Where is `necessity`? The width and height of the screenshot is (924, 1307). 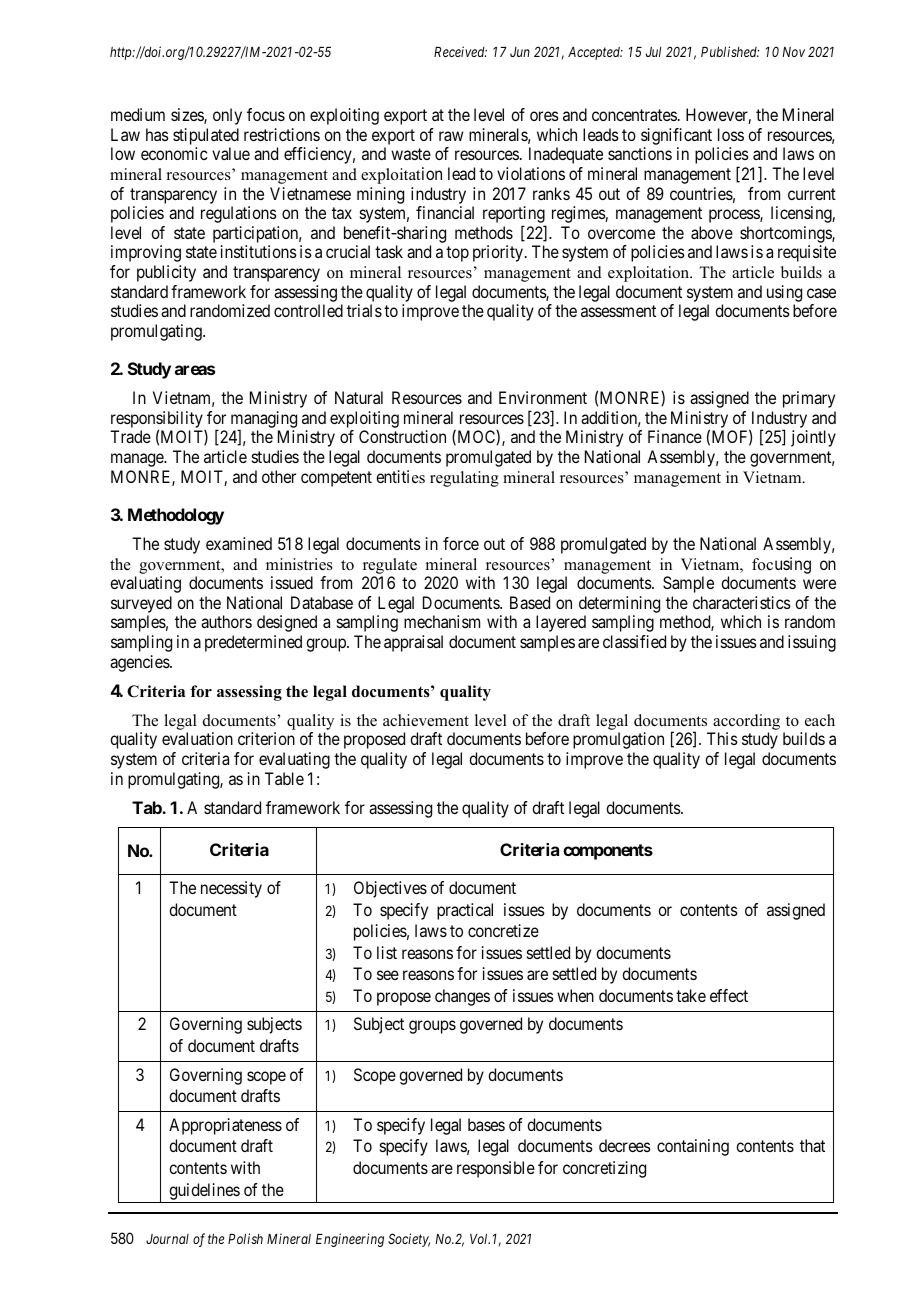
necessity is located at coordinates (231, 889).
